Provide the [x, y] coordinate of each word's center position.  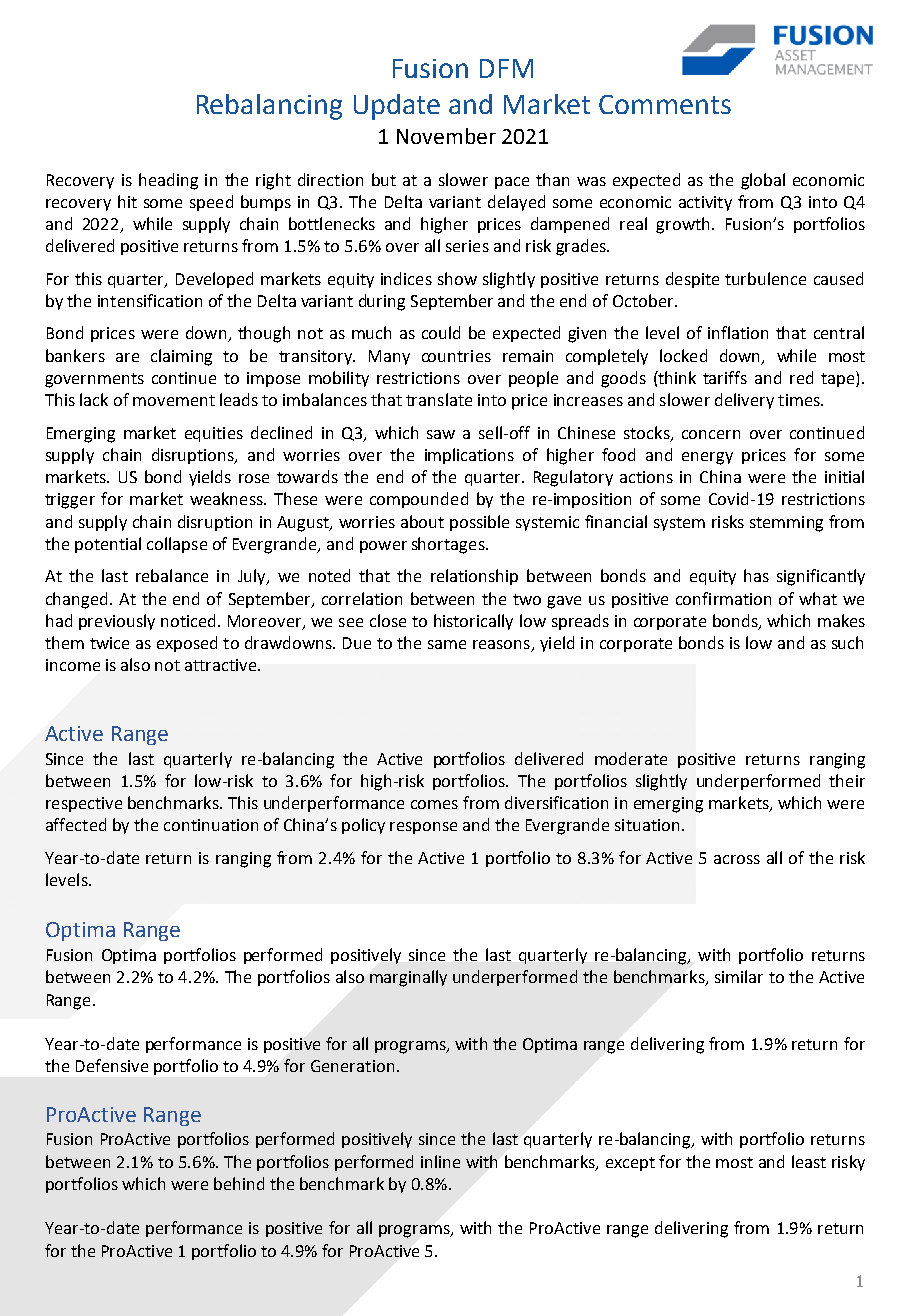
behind [239, 1183]
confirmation [723, 598]
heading [168, 181]
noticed [188, 620]
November [446, 136]
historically [473, 622]
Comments [665, 104]
